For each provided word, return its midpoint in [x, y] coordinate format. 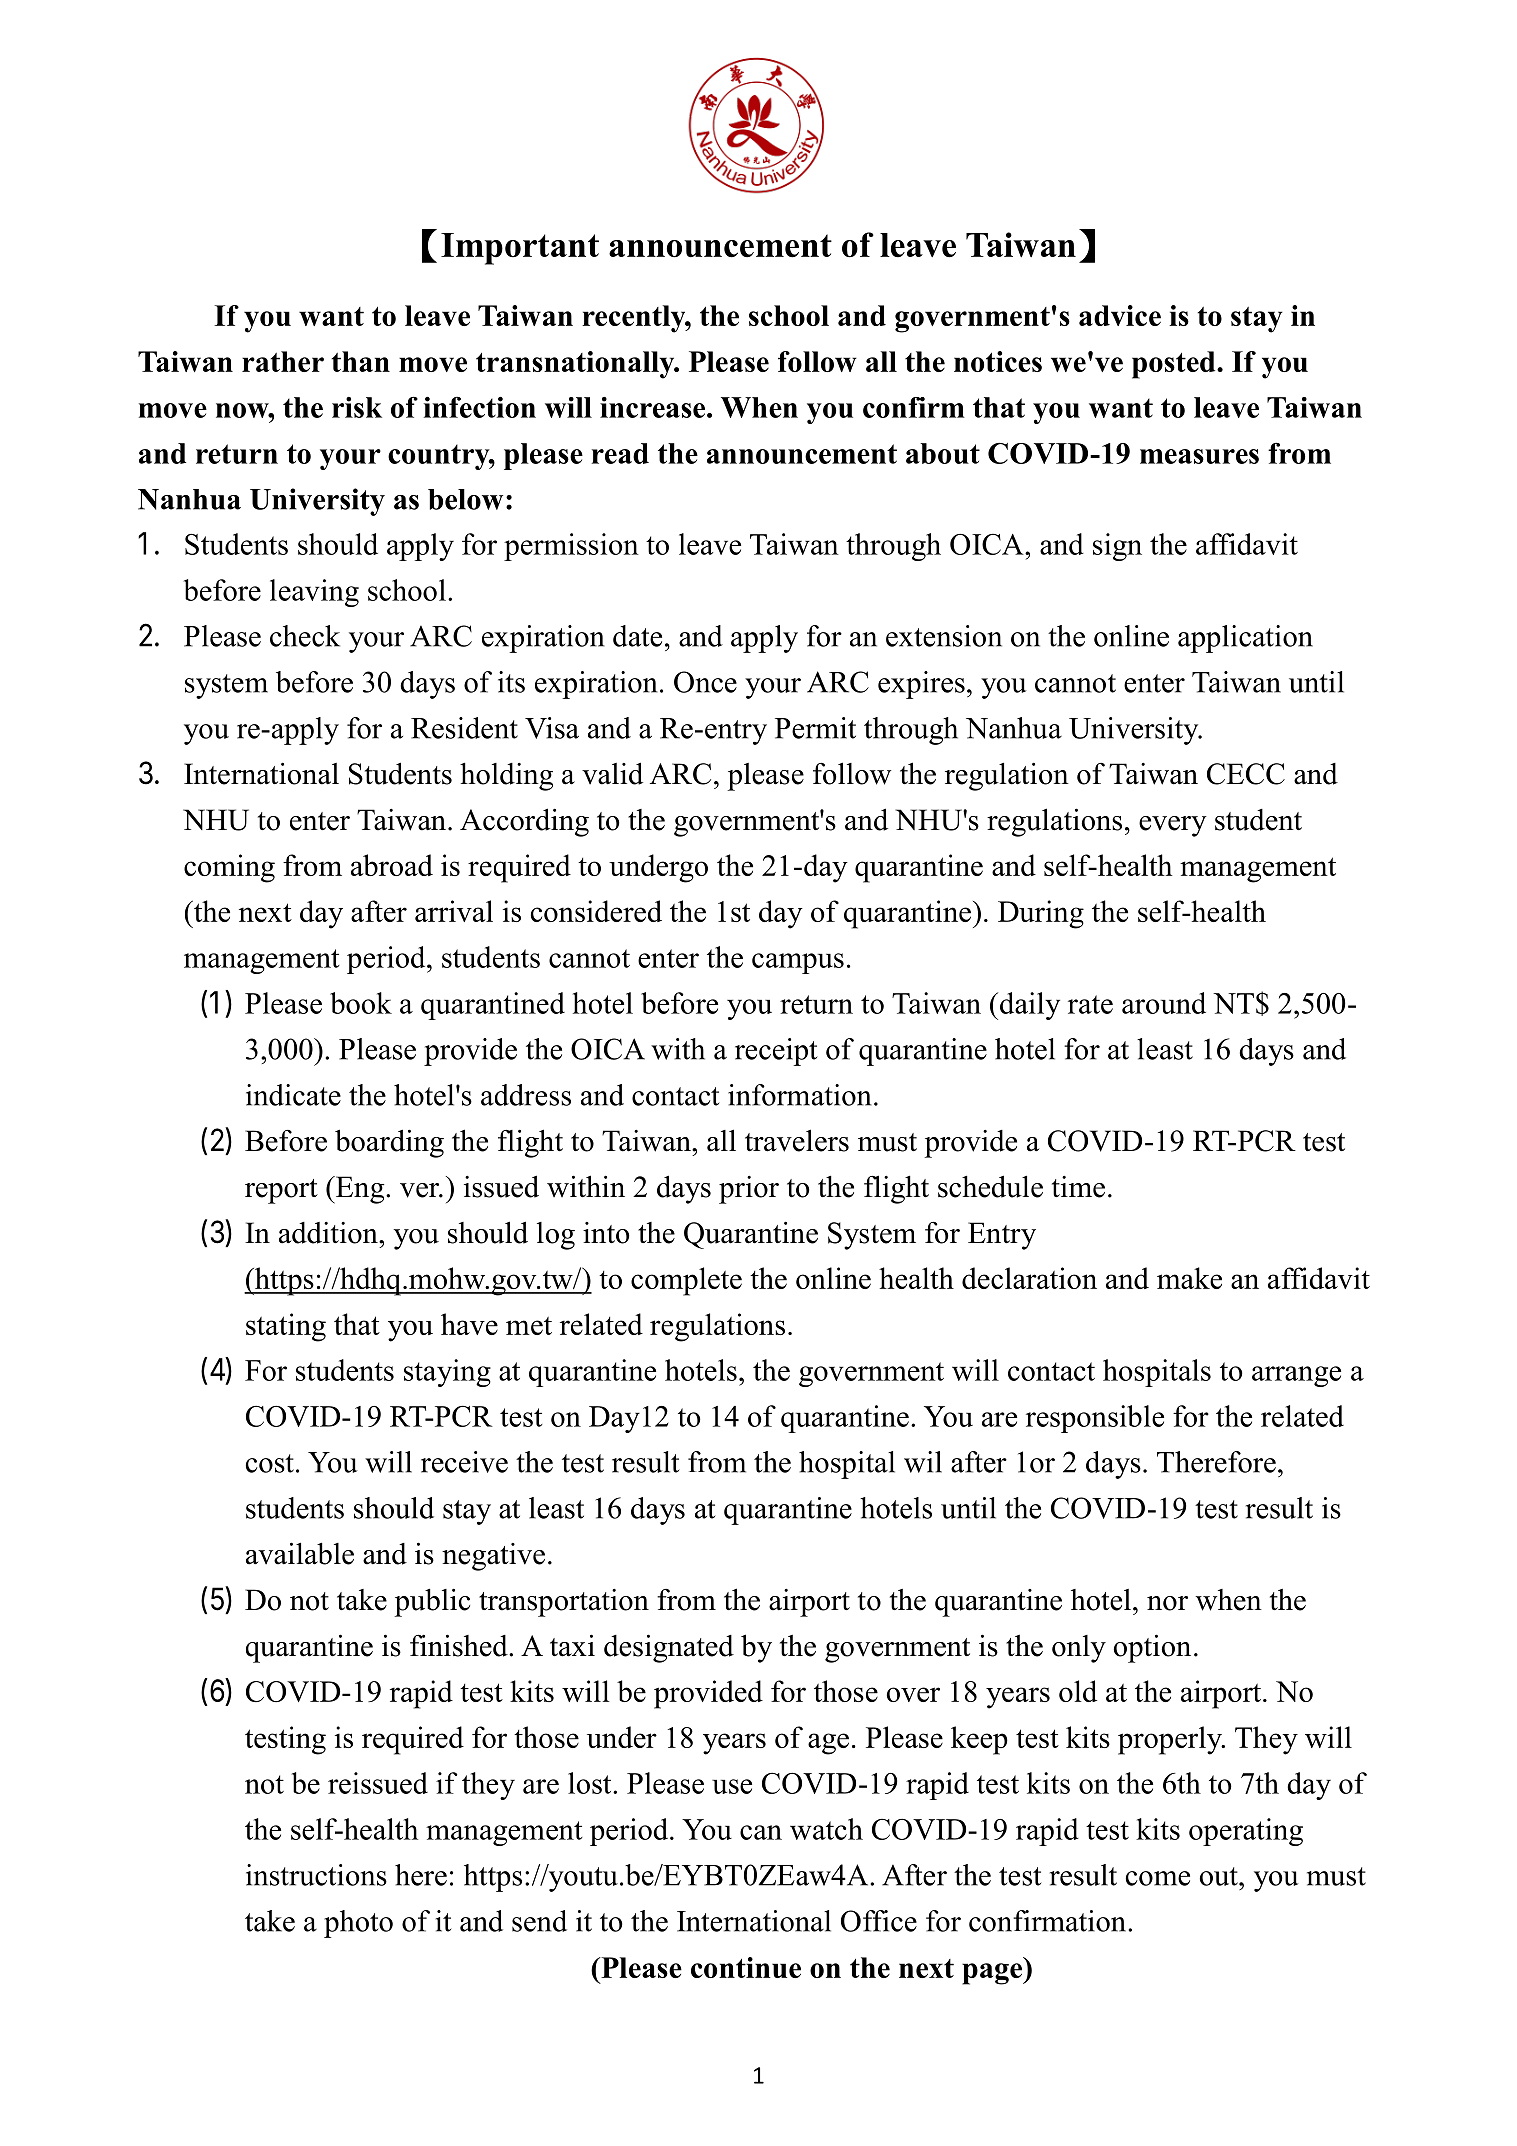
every [1173, 826]
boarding [389, 1143]
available [300, 1553]
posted [1175, 365]
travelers [797, 1140]
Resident [464, 728]
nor [1167, 1603]
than [361, 361]
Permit [815, 728]
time [1078, 1187]
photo [358, 1924]
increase [654, 407]
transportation [564, 1603]
